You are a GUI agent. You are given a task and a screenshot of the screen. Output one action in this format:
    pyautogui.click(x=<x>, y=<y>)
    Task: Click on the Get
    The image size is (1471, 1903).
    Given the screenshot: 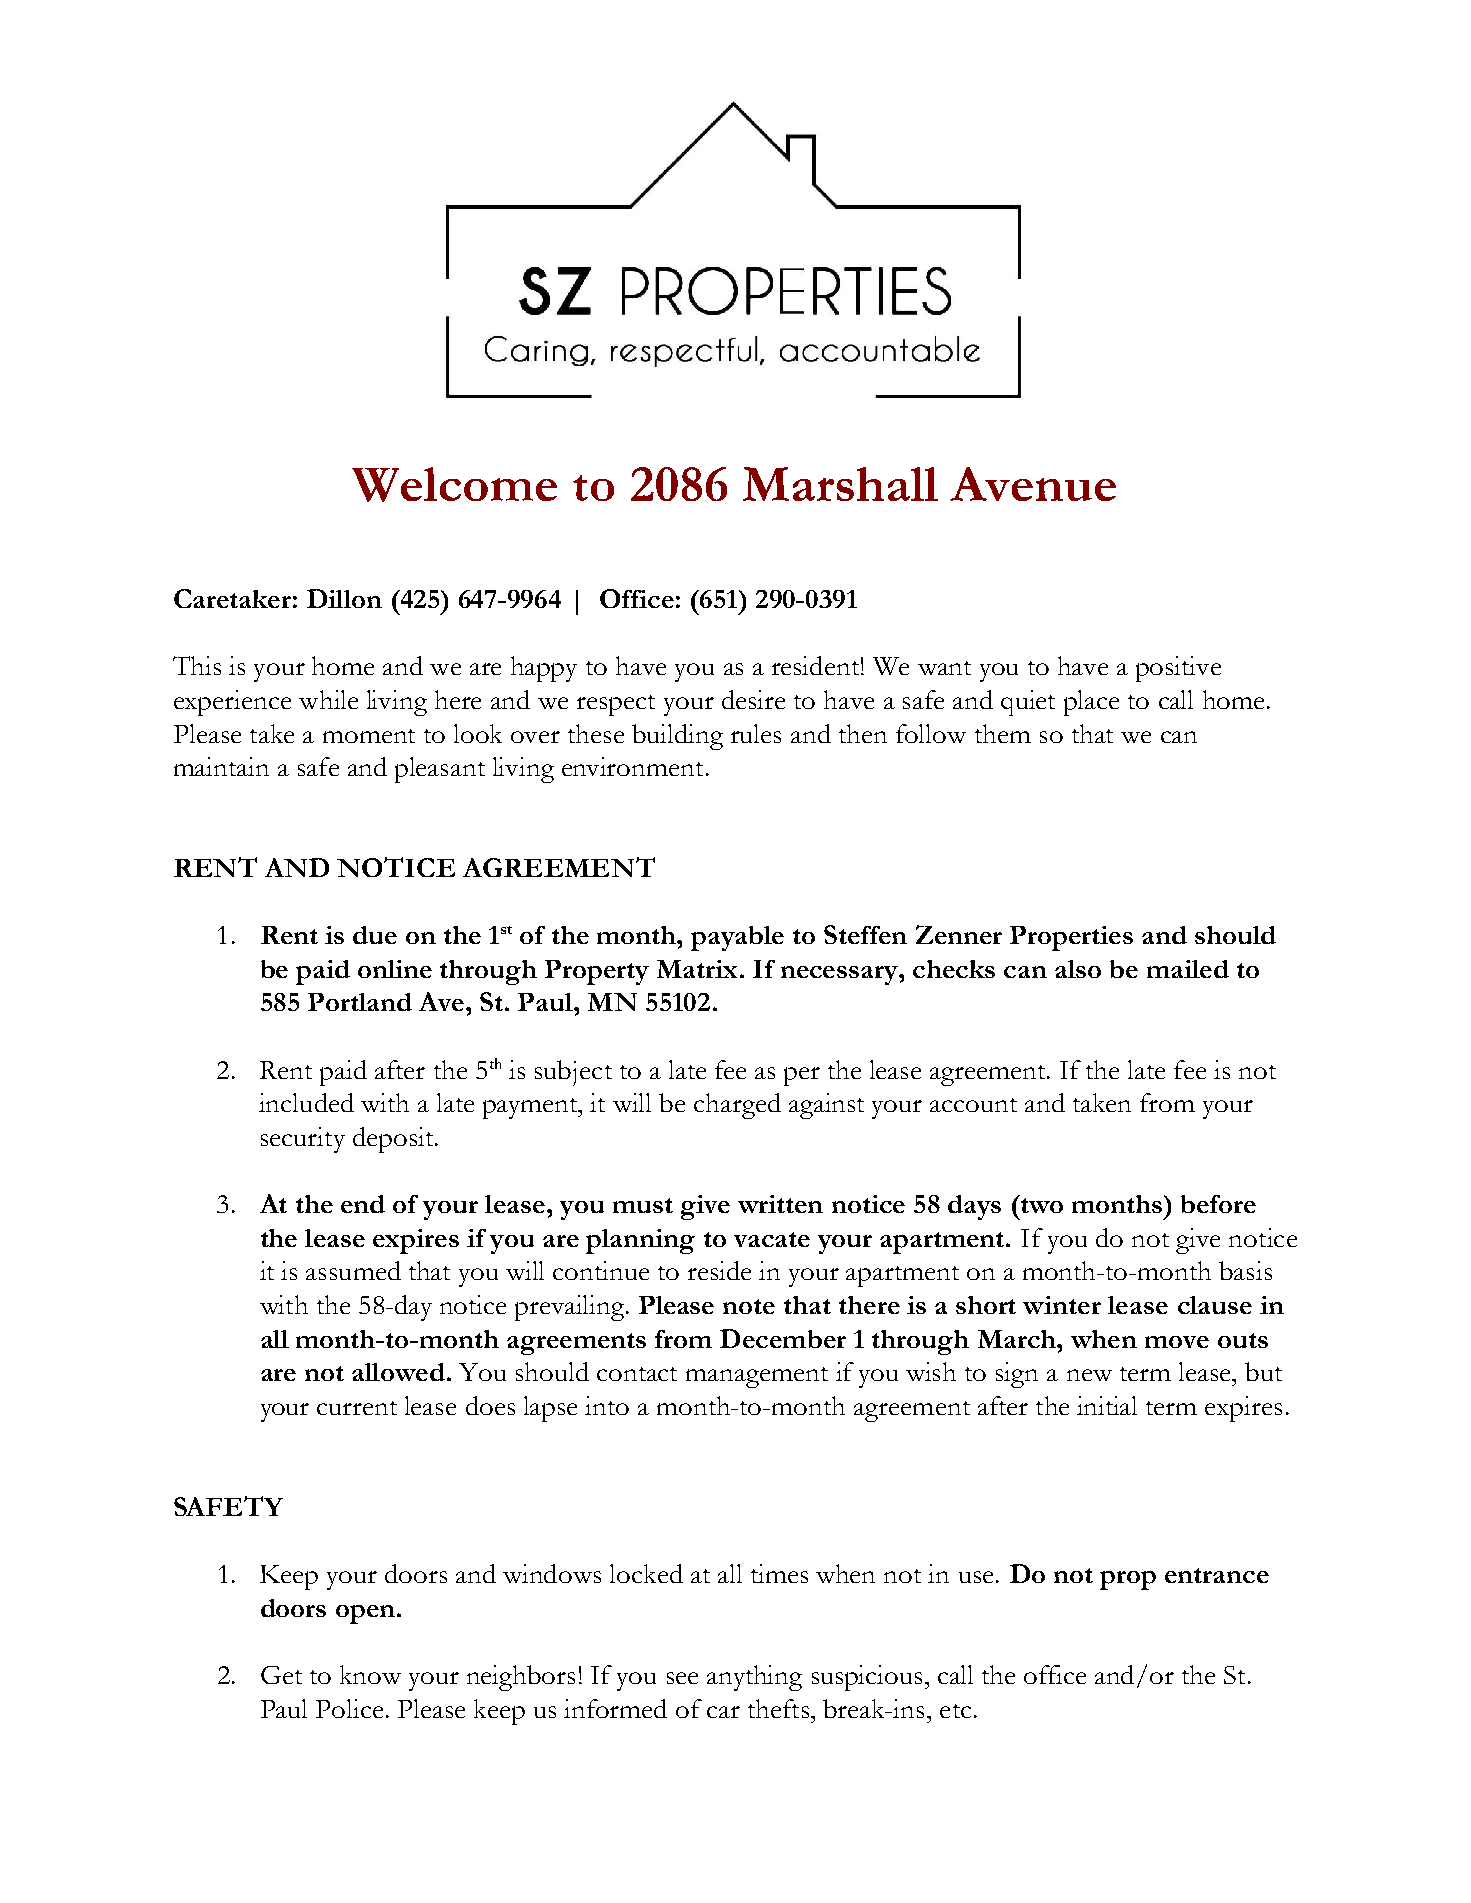 What is the action you would take?
    pyautogui.click(x=281, y=1675)
